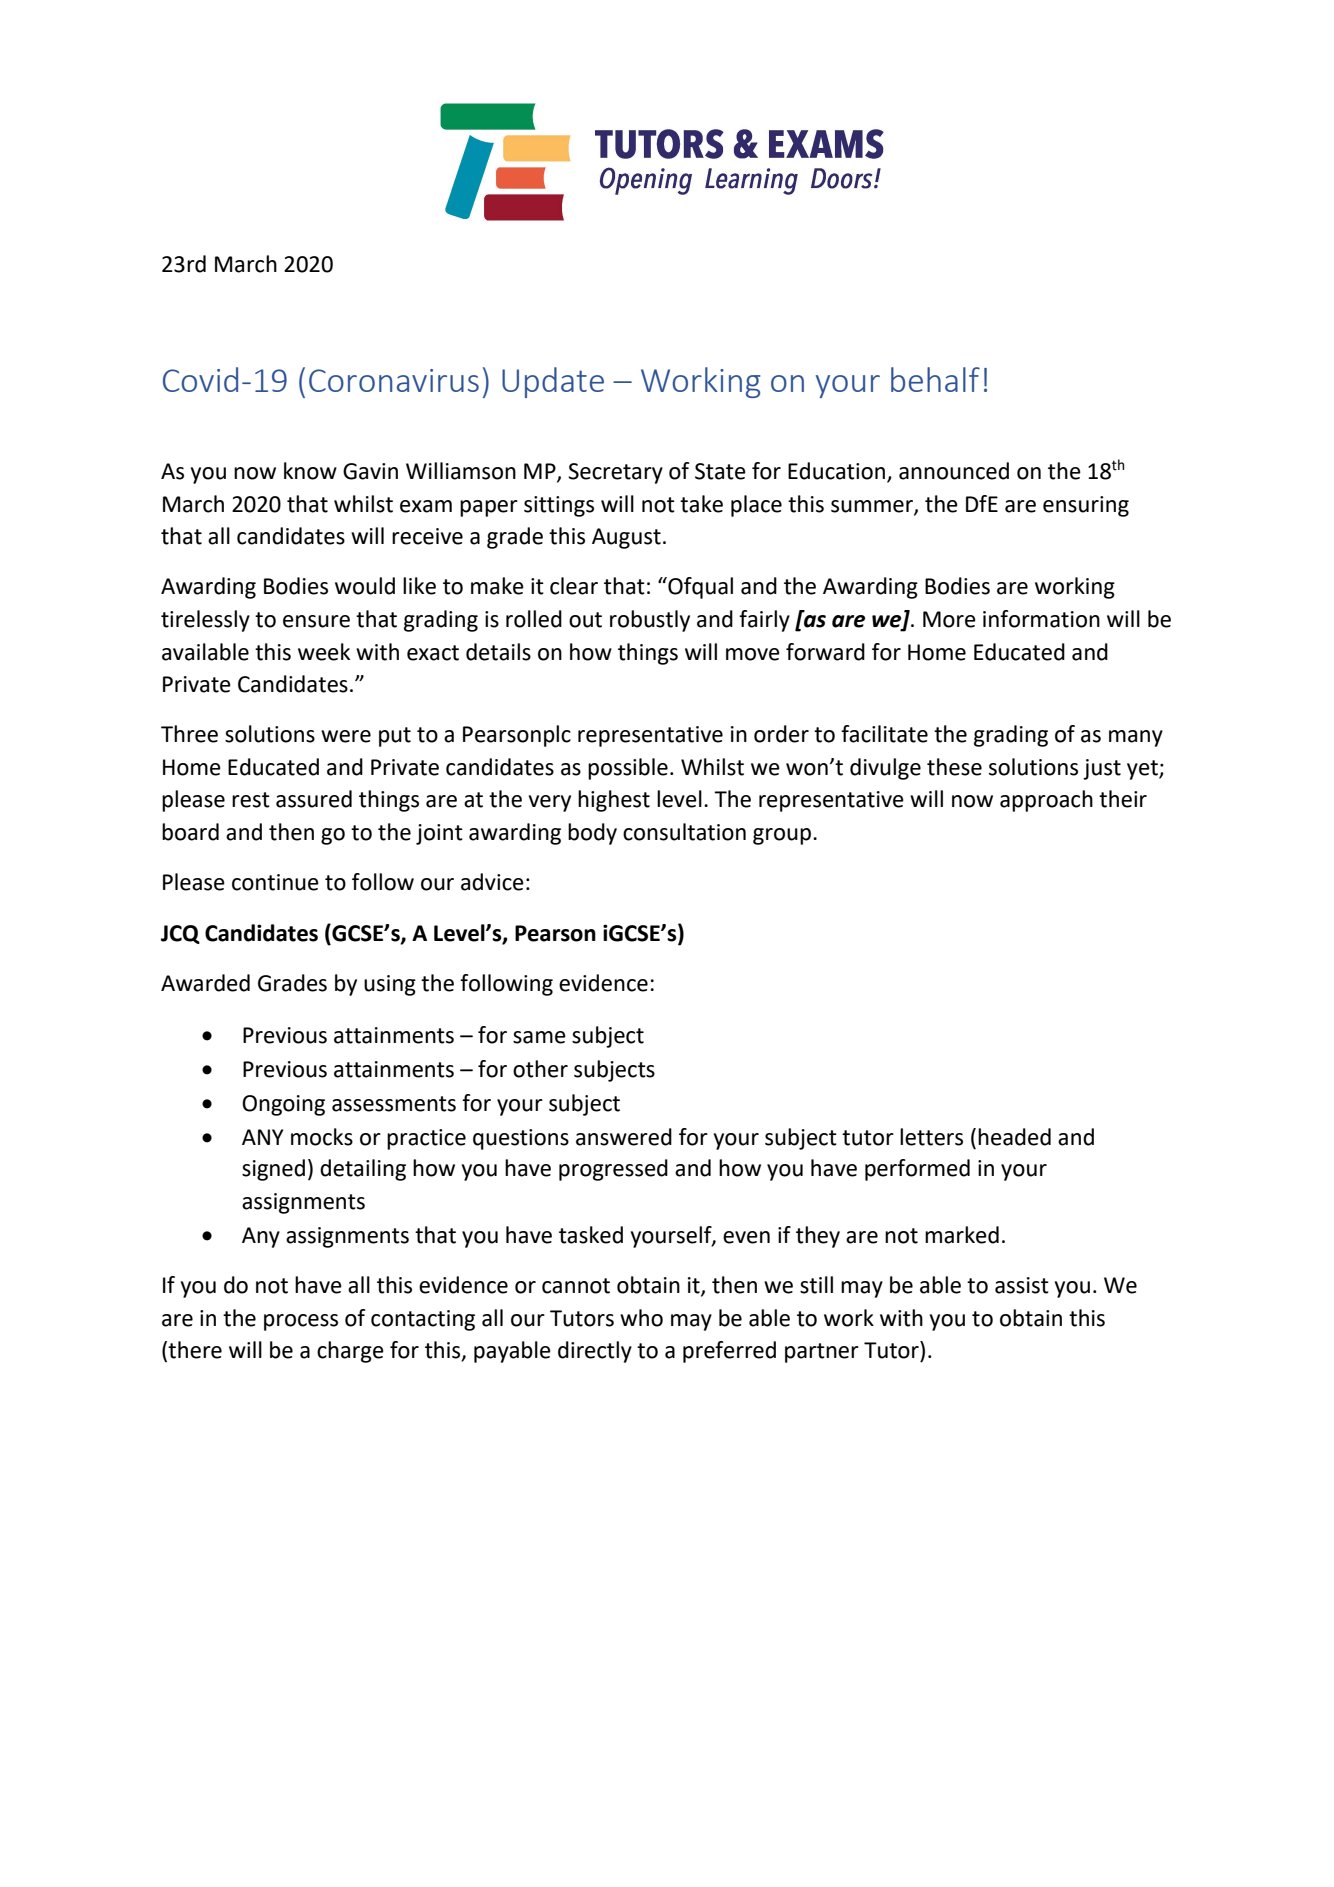 Image resolution: width=1334 pixels, height=1887 pixels. What do you see at coordinates (553, 382) in the screenshot?
I see `Update` at bounding box center [553, 382].
